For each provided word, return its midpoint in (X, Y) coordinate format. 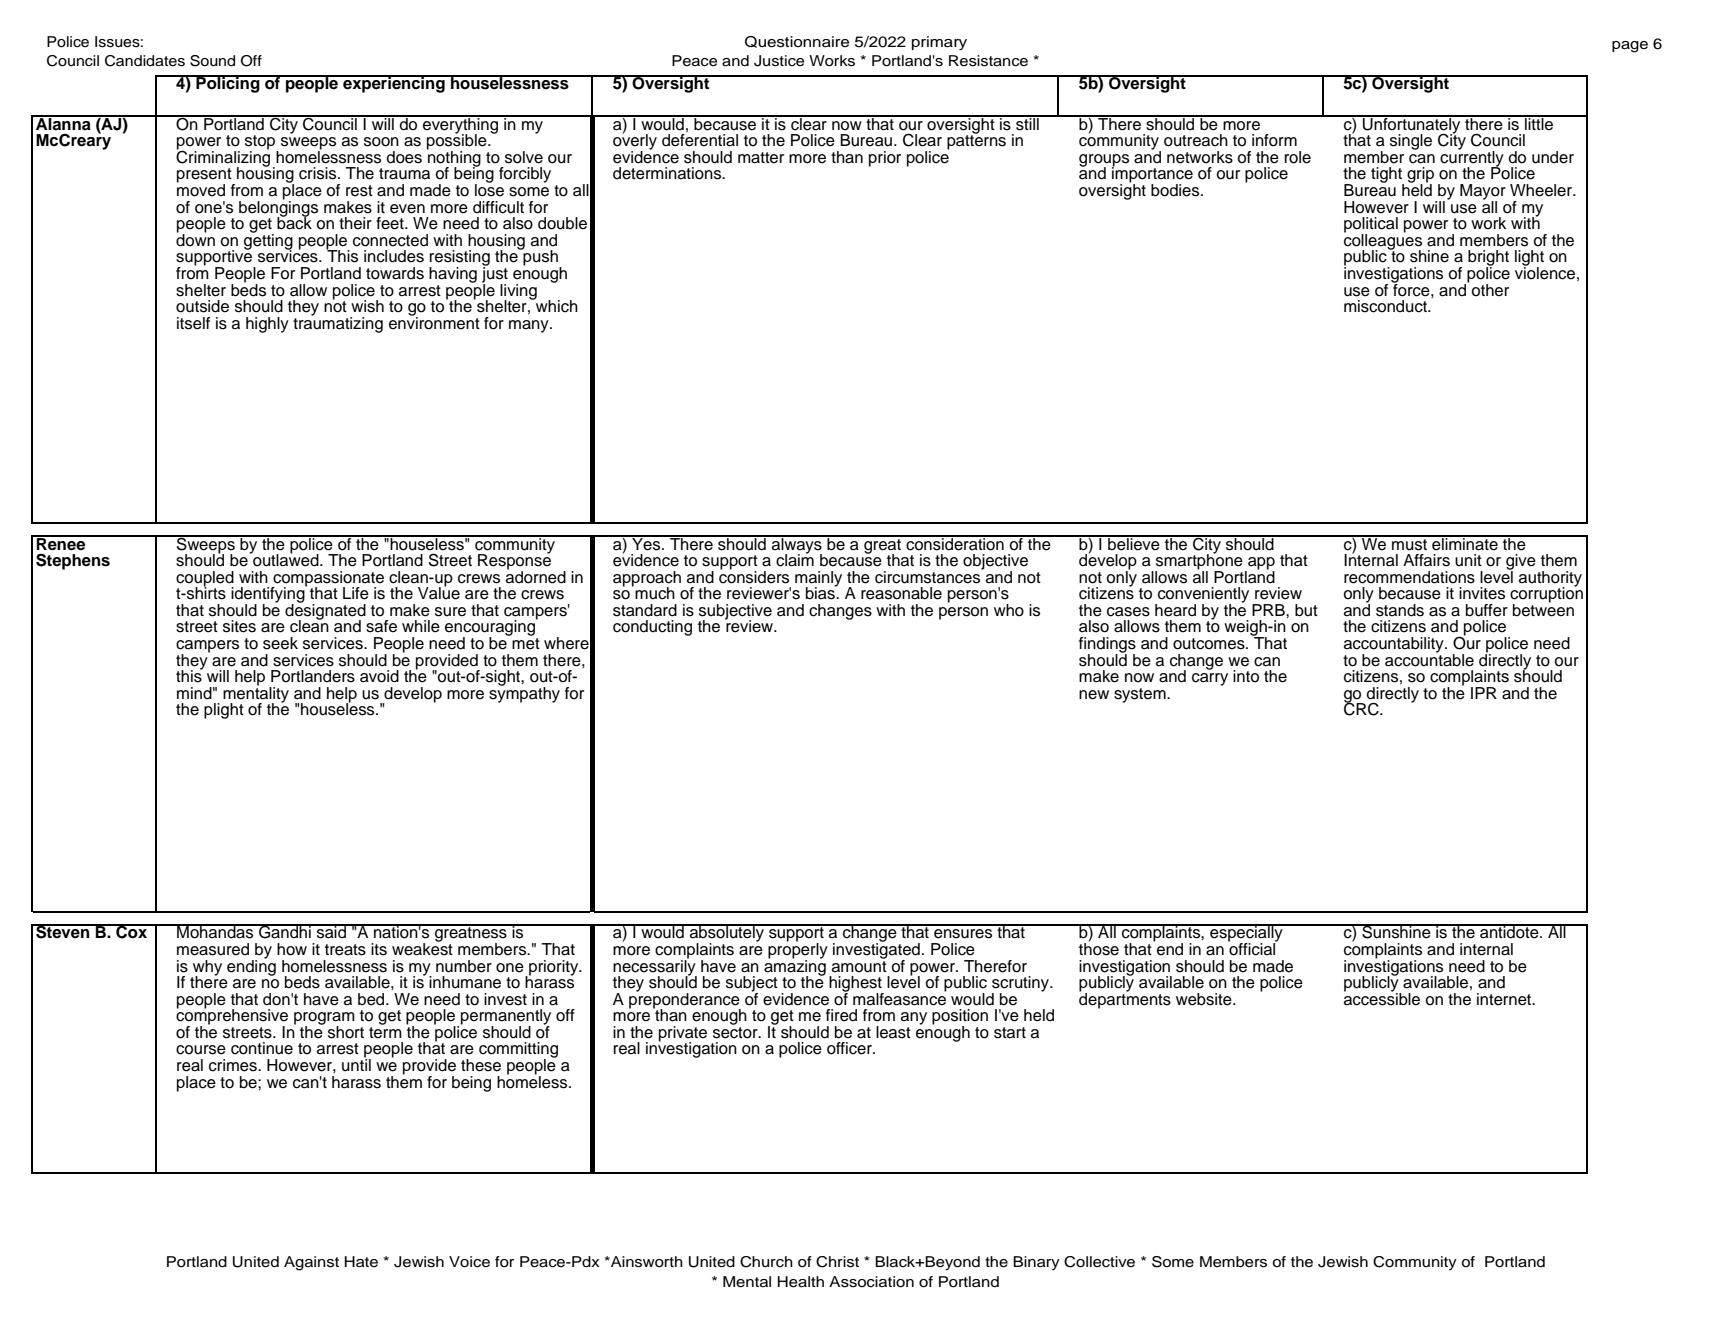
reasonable (901, 593)
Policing (228, 84)
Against (311, 1263)
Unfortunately (1412, 125)
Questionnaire (797, 42)
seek (280, 643)
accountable (1429, 659)
